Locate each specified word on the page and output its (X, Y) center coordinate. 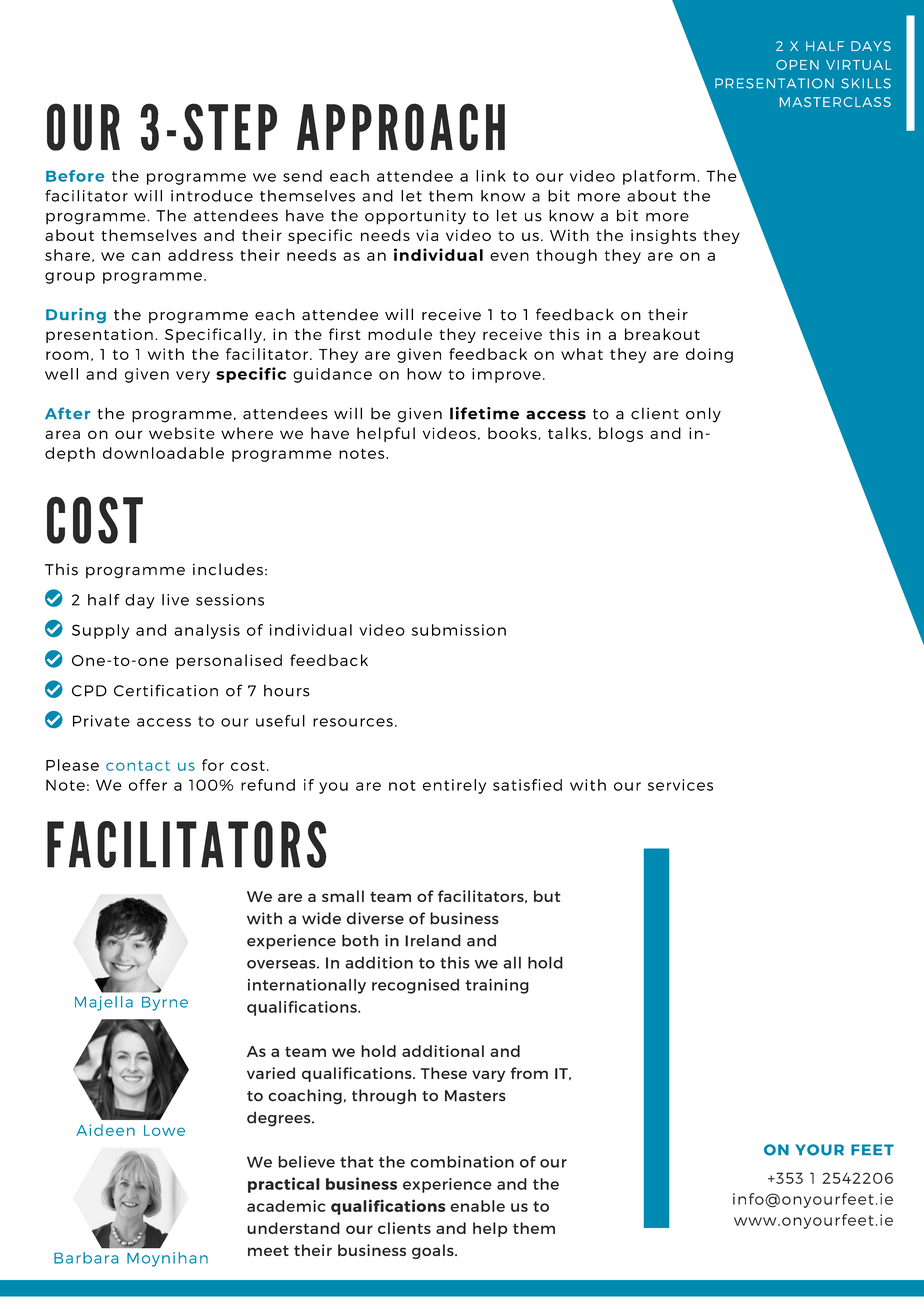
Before (75, 176)
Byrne (165, 1004)
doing (709, 355)
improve (506, 375)
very (193, 377)
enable (477, 1206)
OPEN (797, 65)
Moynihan (167, 1259)
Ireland (433, 940)
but (547, 896)
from (529, 1073)
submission (459, 630)
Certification (166, 690)
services (680, 785)
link (491, 176)
